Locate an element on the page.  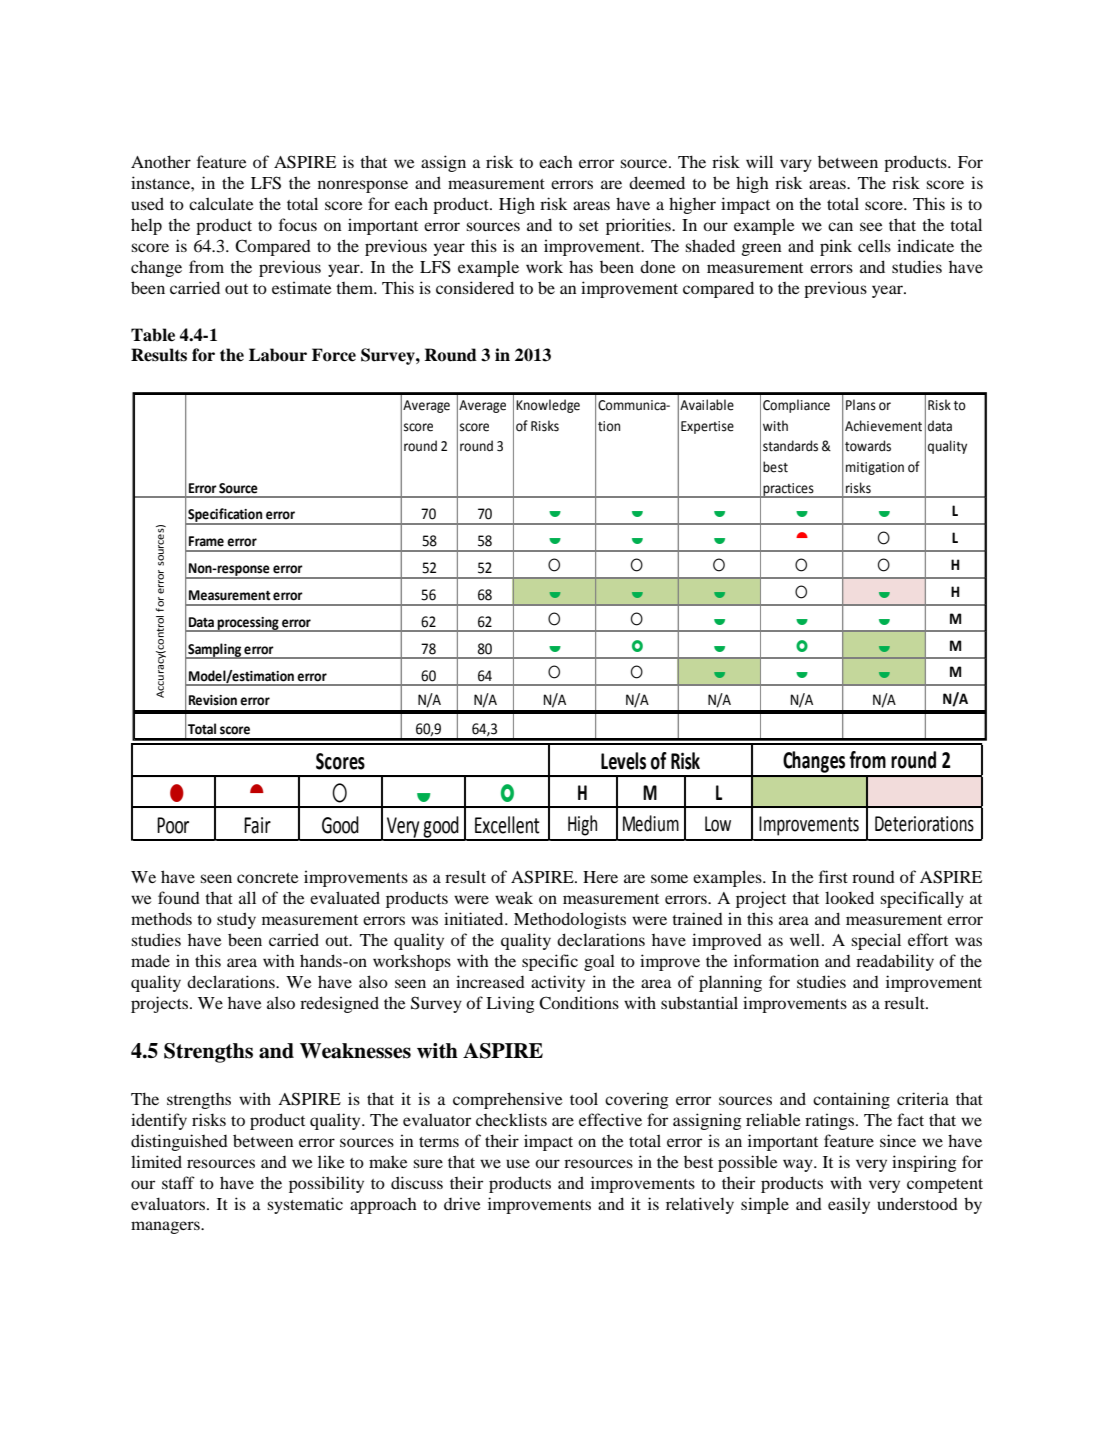
Low is located at coordinates (718, 824).
